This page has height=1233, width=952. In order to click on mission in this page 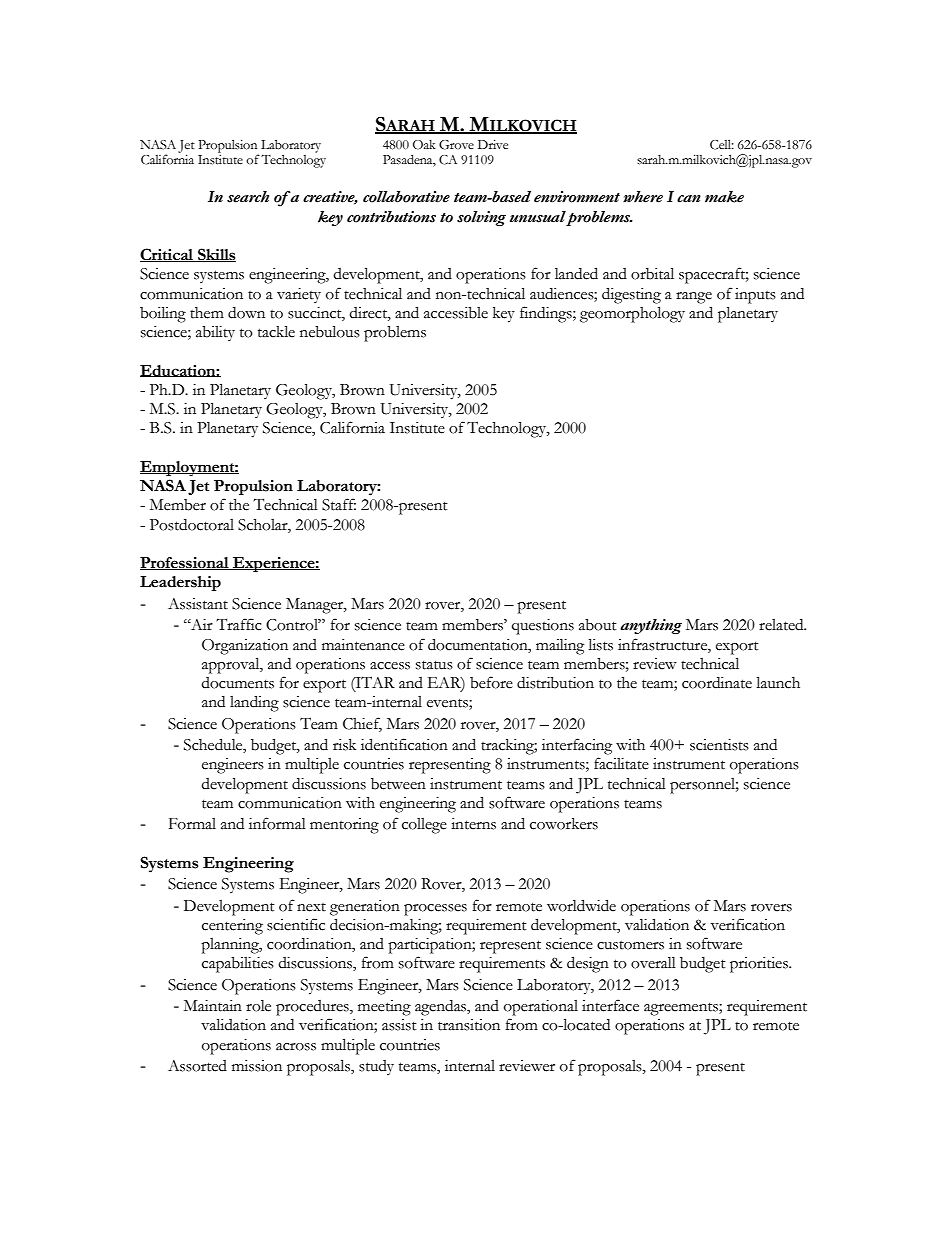, I will do `click(257, 1066)`.
